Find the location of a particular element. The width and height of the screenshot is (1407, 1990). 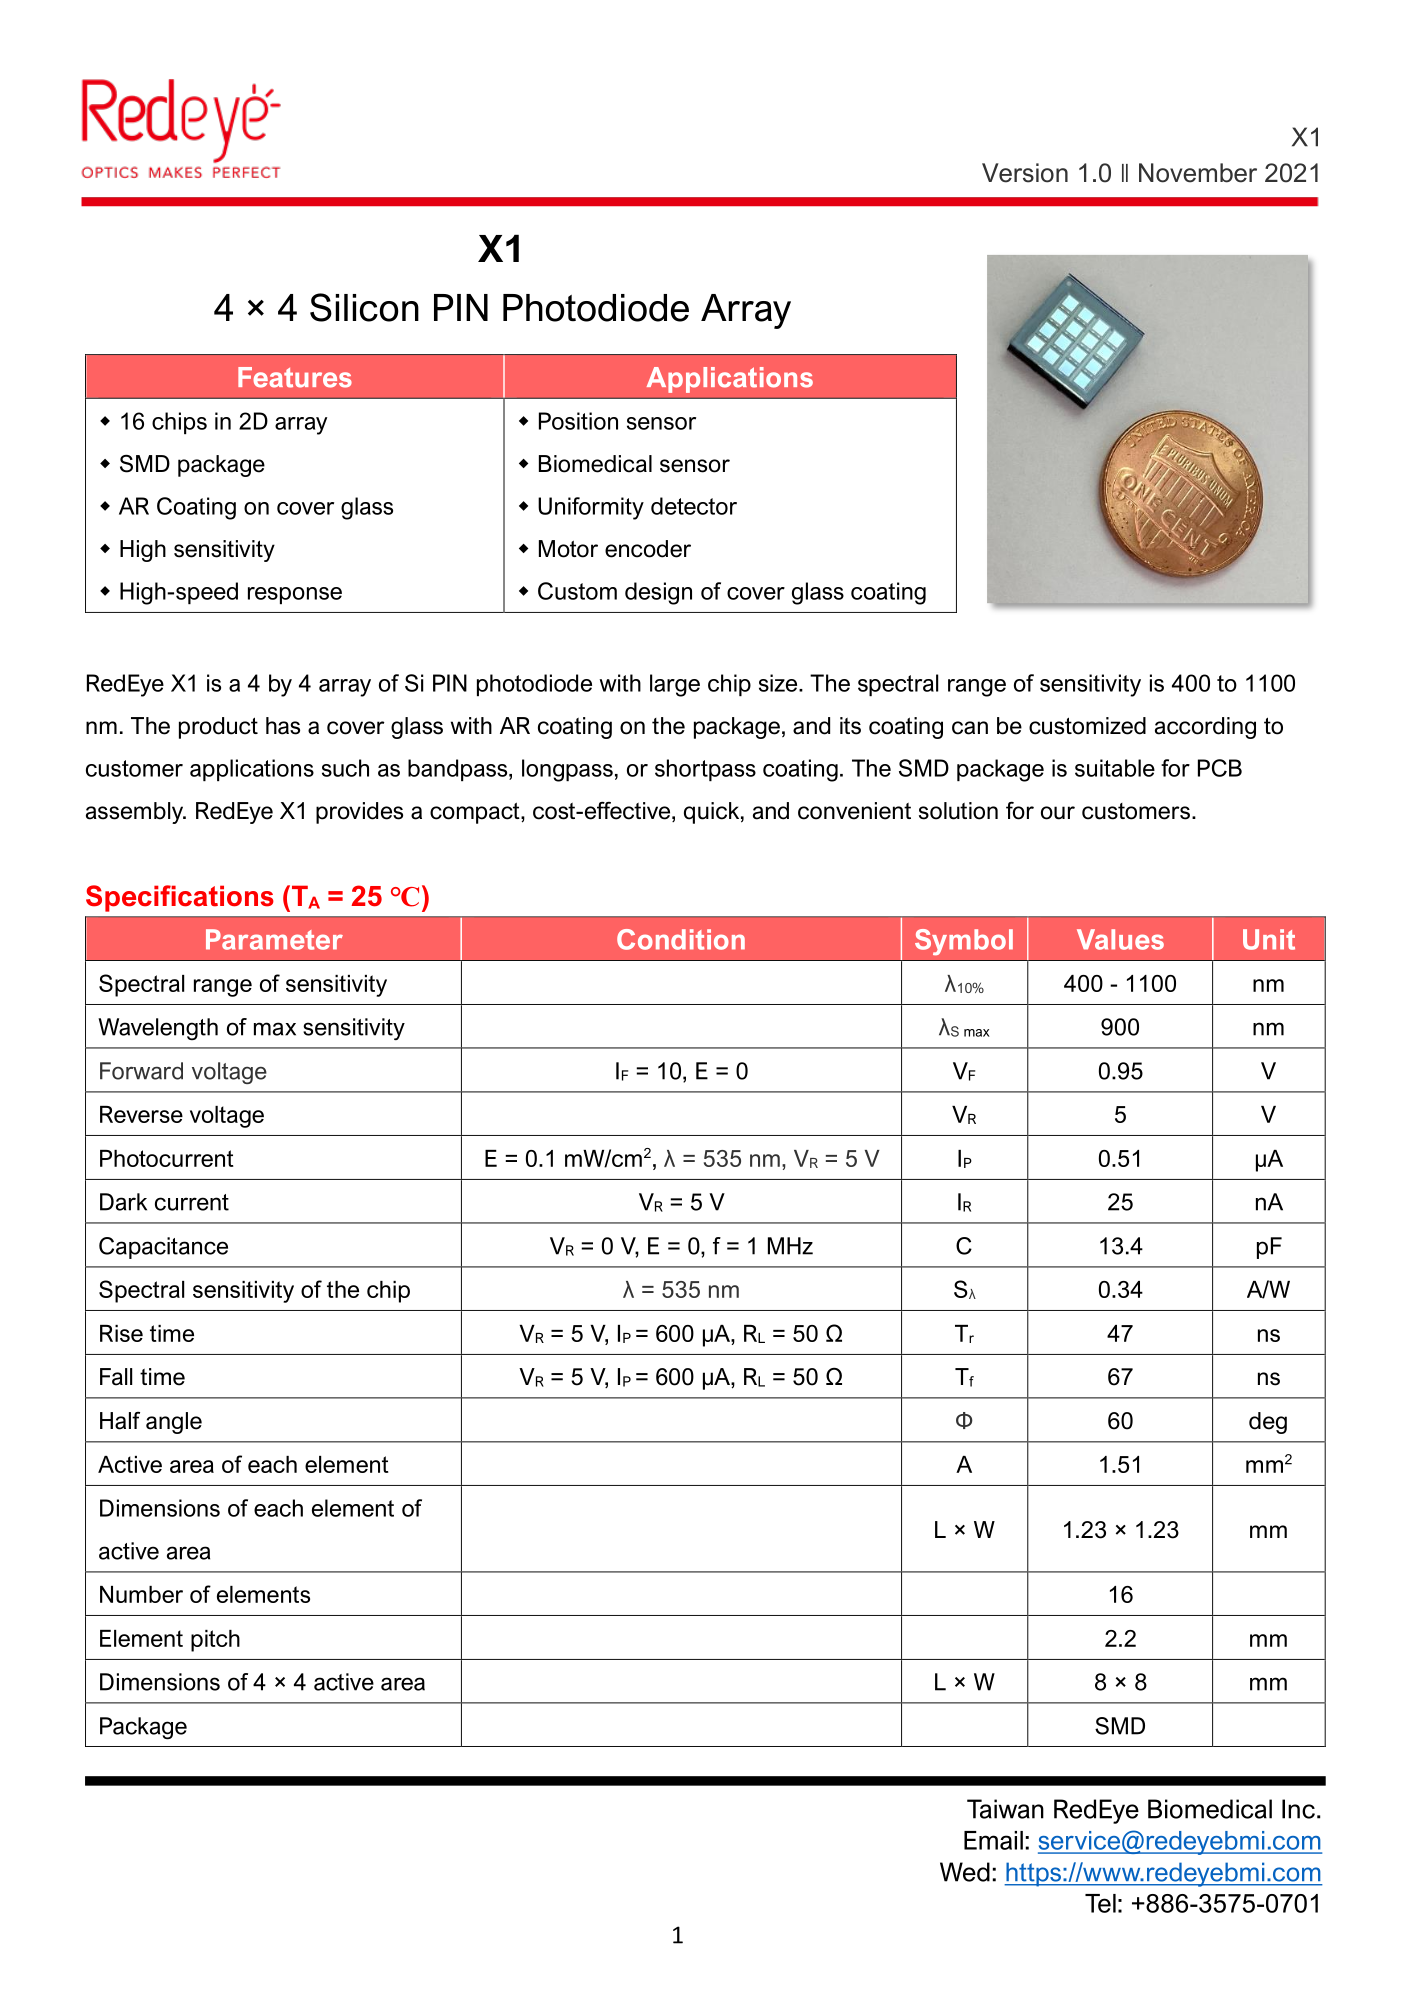

Position is located at coordinates (578, 421).
